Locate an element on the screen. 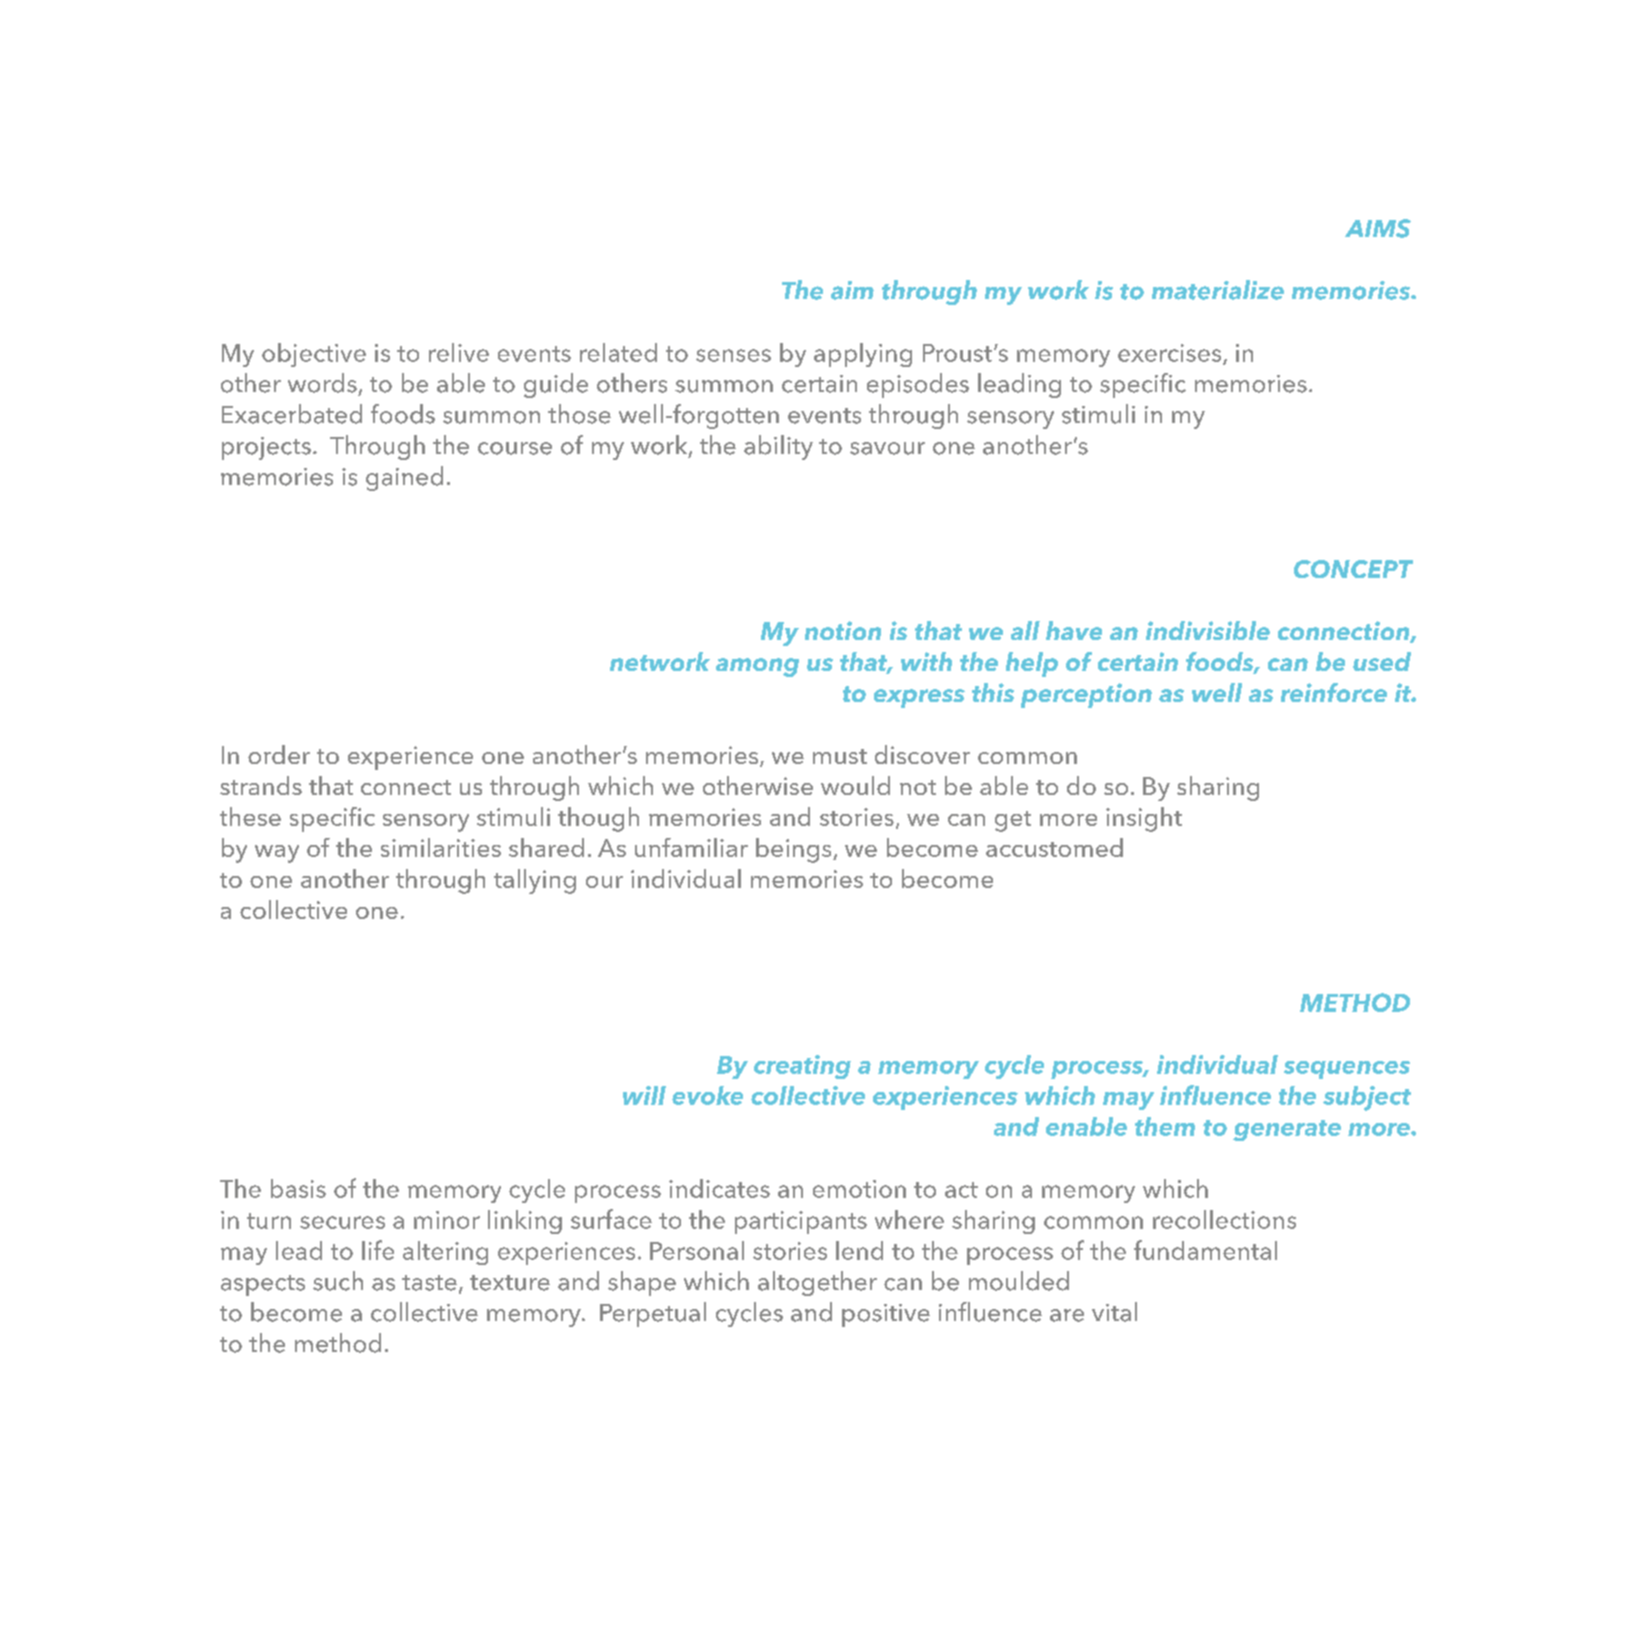 Image resolution: width=1646 pixels, height=1646 pixels. order is located at coordinates (279, 754).
